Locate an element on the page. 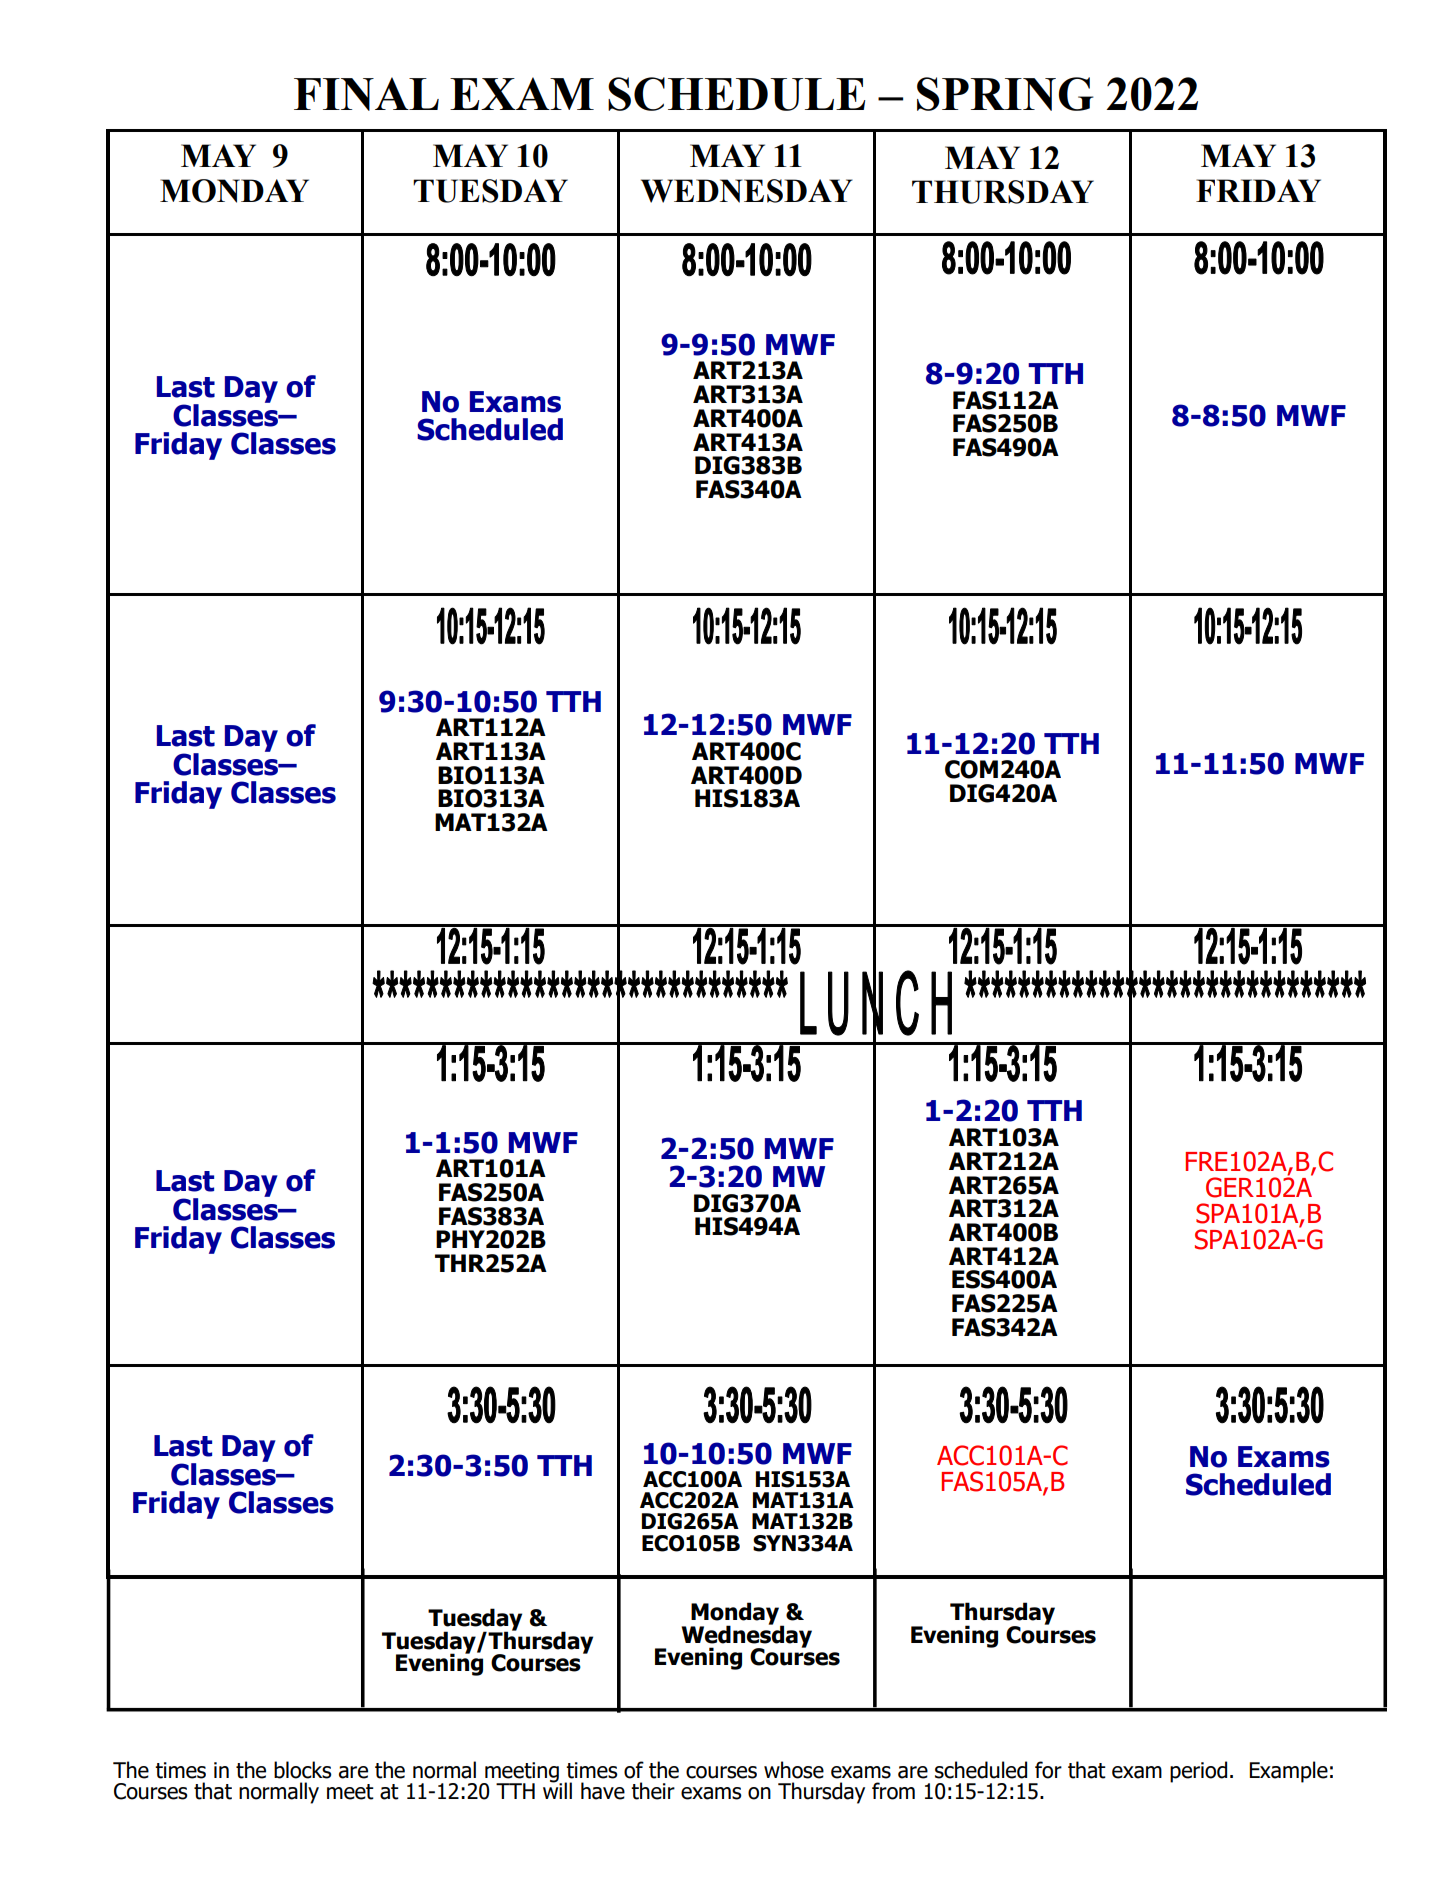 This image has width=1451, height=1878. their is located at coordinates (653, 1791).
